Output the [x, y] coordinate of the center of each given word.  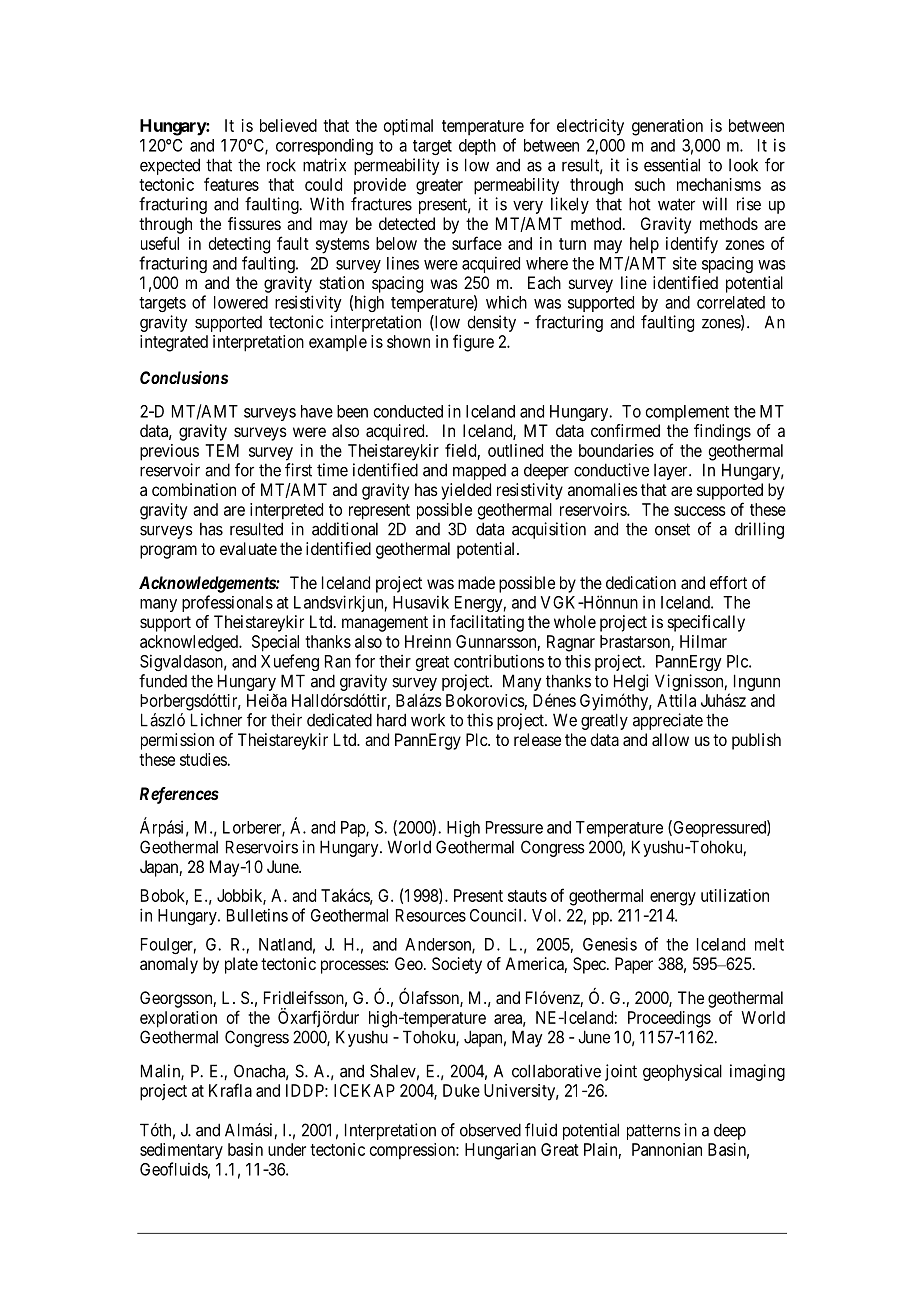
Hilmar [703, 641]
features [231, 184]
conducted [408, 411]
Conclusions [184, 377]
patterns [654, 1132]
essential [672, 165]
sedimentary [181, 1151]
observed [490, 1130]
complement [687, 413]
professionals [227, 603]
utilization [735, 895]
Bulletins [257, 915]
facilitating [487, 623]
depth [477, 147]
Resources [431, 915]
